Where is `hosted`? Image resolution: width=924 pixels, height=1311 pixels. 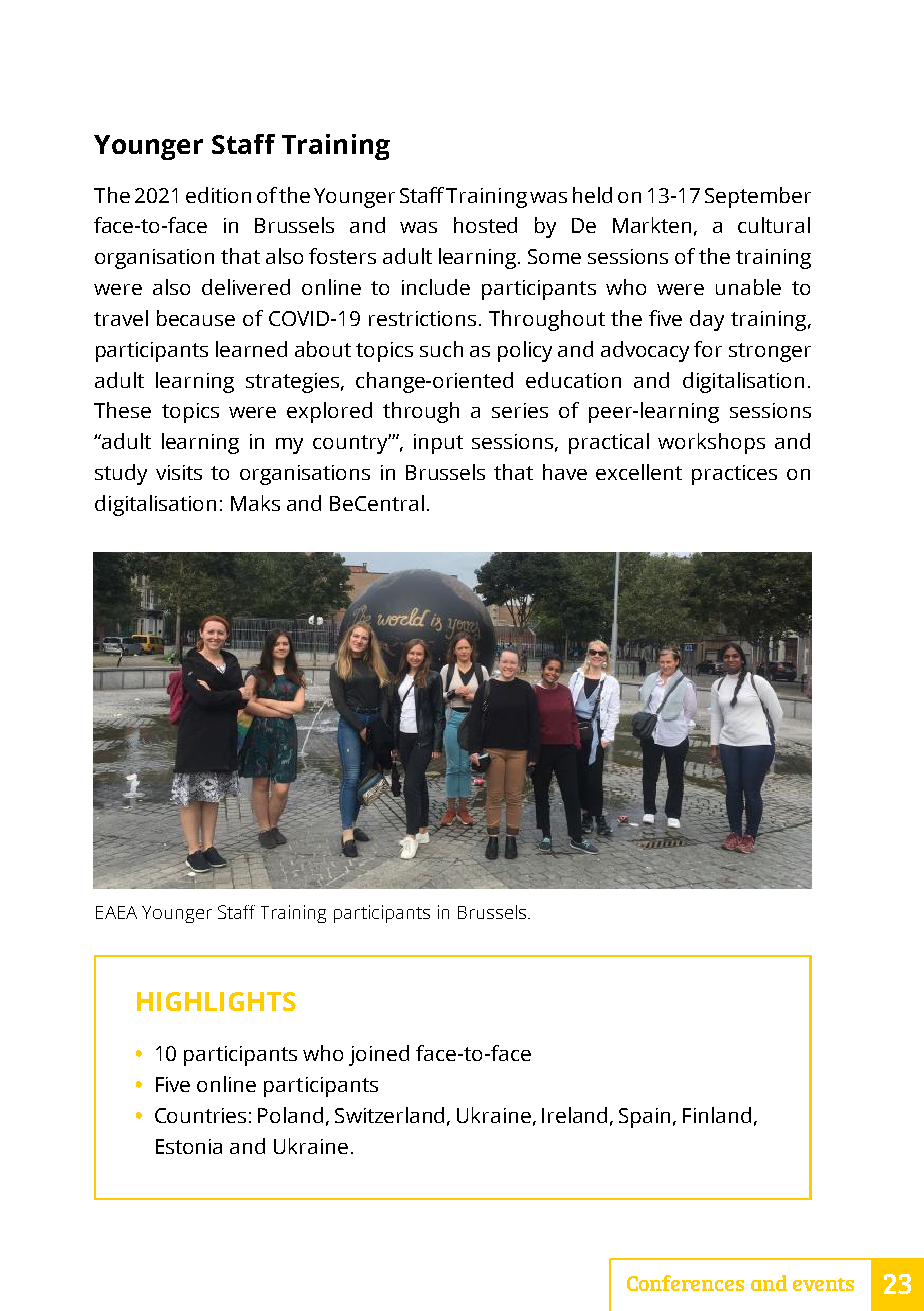
hosted is located at coordinates (485, 225).
